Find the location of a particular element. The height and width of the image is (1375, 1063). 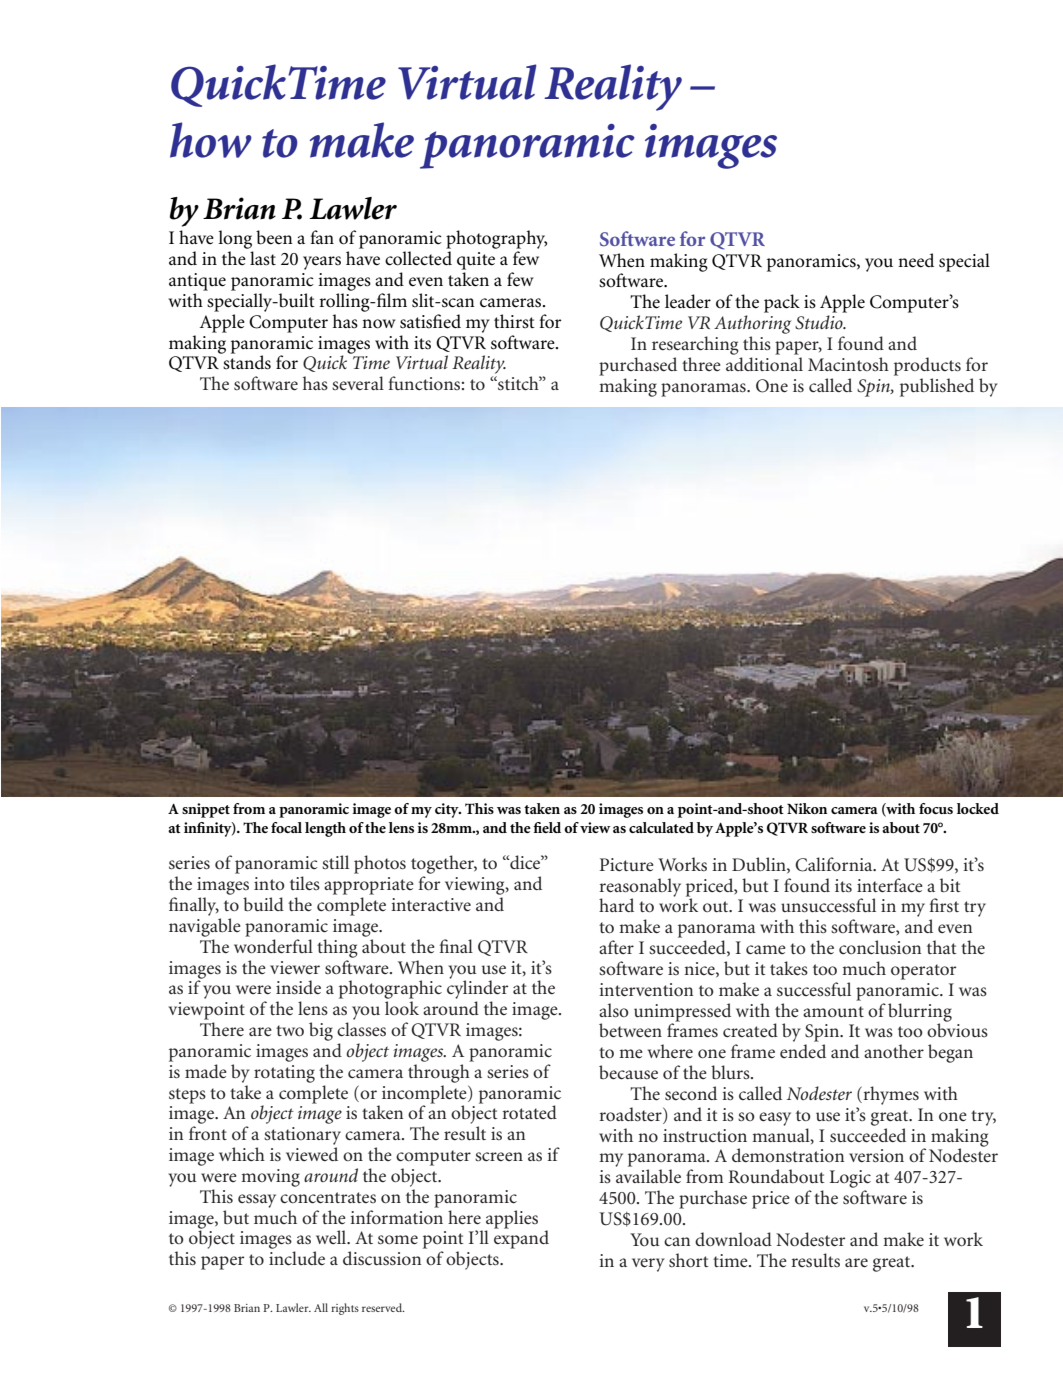

also is located at coordinates (614, 1010).
